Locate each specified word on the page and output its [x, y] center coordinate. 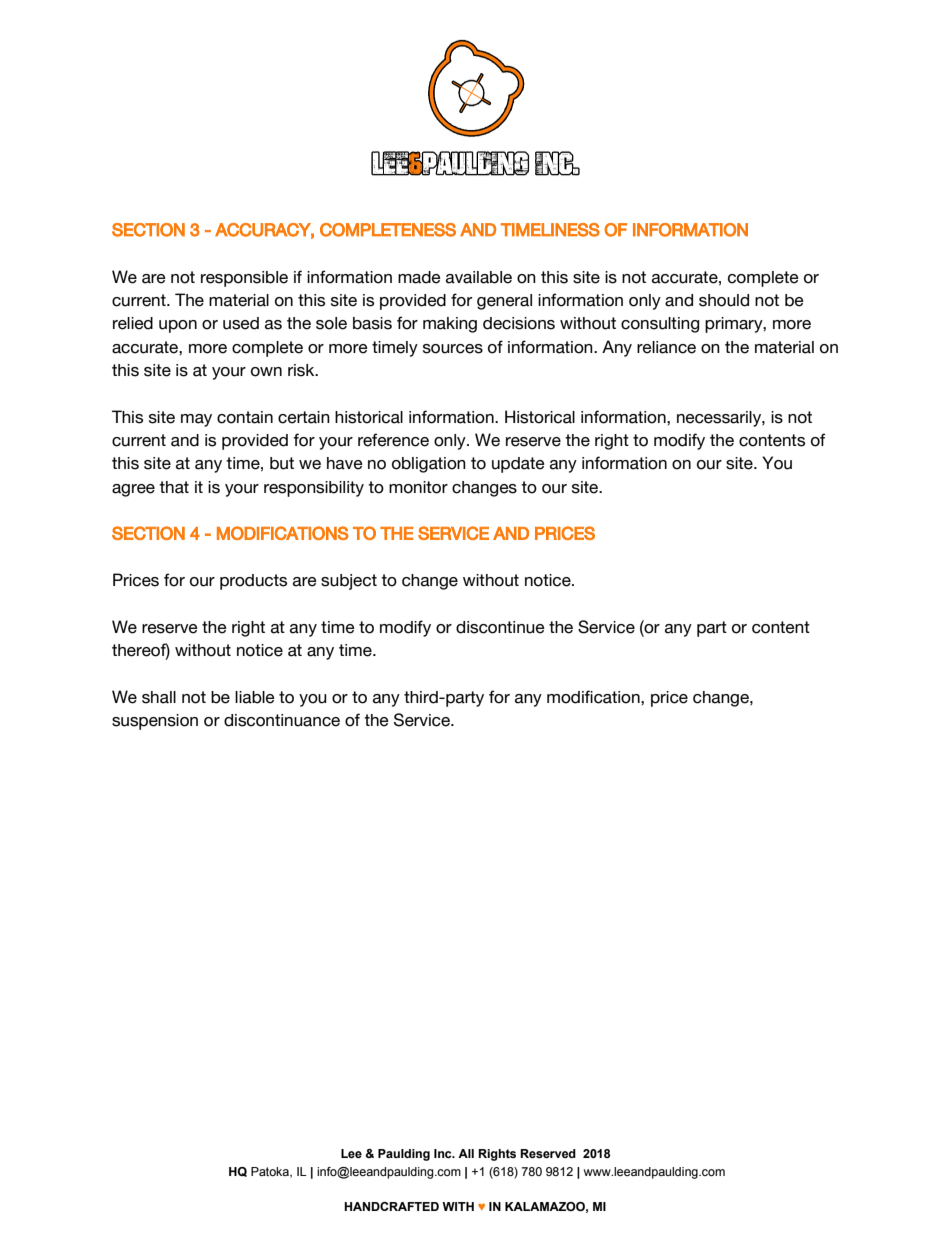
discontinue [500, 627]
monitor [418, 487]
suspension [155, 722]
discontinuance [282, 720]
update [518, 465]
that [174, 487]
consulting [660, 325]
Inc [444, 1153]
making [450, 325]
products [253, 582]
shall [159, 697]
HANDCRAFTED [391, 1206]
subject [349, 582]
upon [178, 326]
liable [255, 697]
